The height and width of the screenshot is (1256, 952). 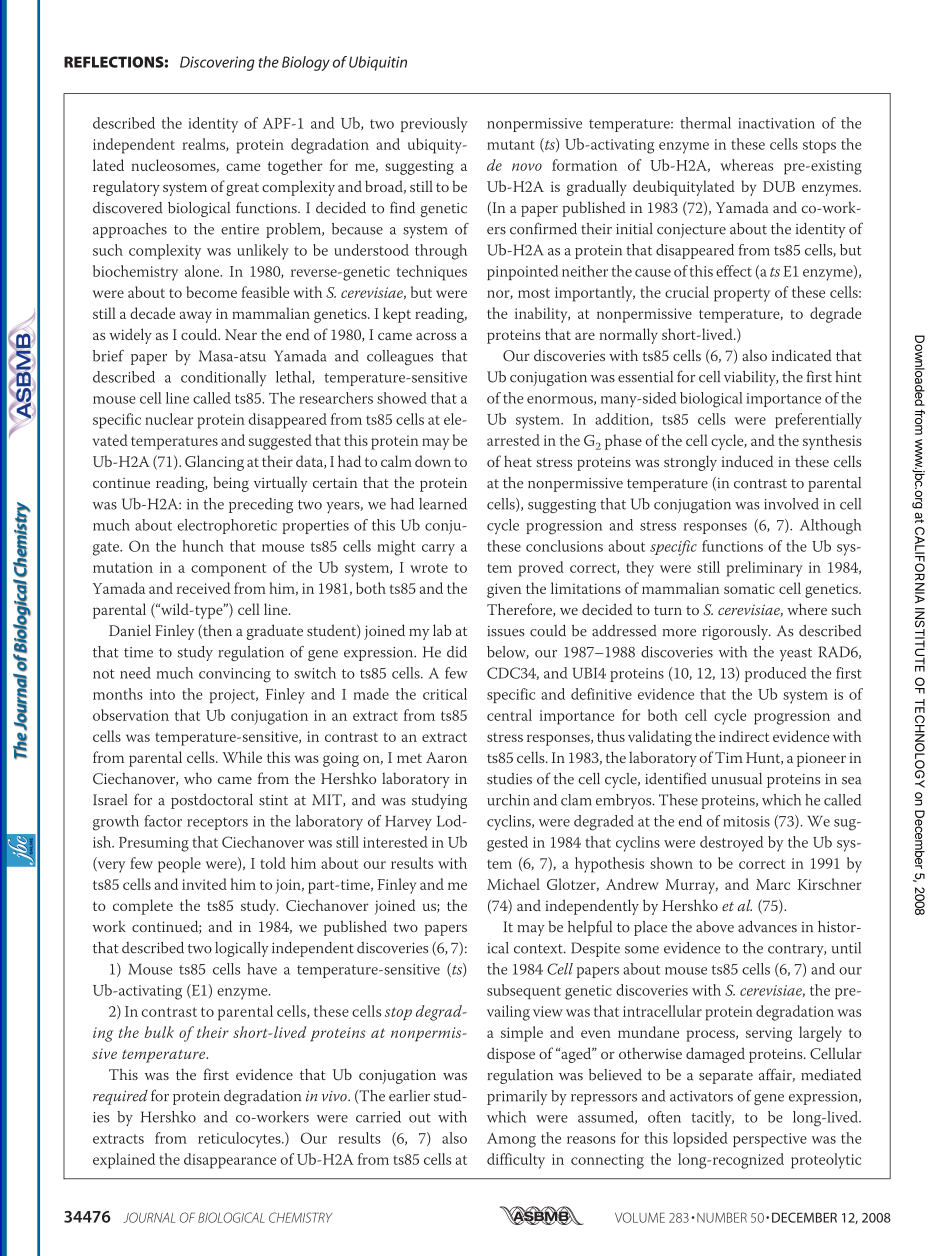 What do you see at coordinates (457, 652) in the screenshot?
I see `did` at bounding box center [457, 652].
